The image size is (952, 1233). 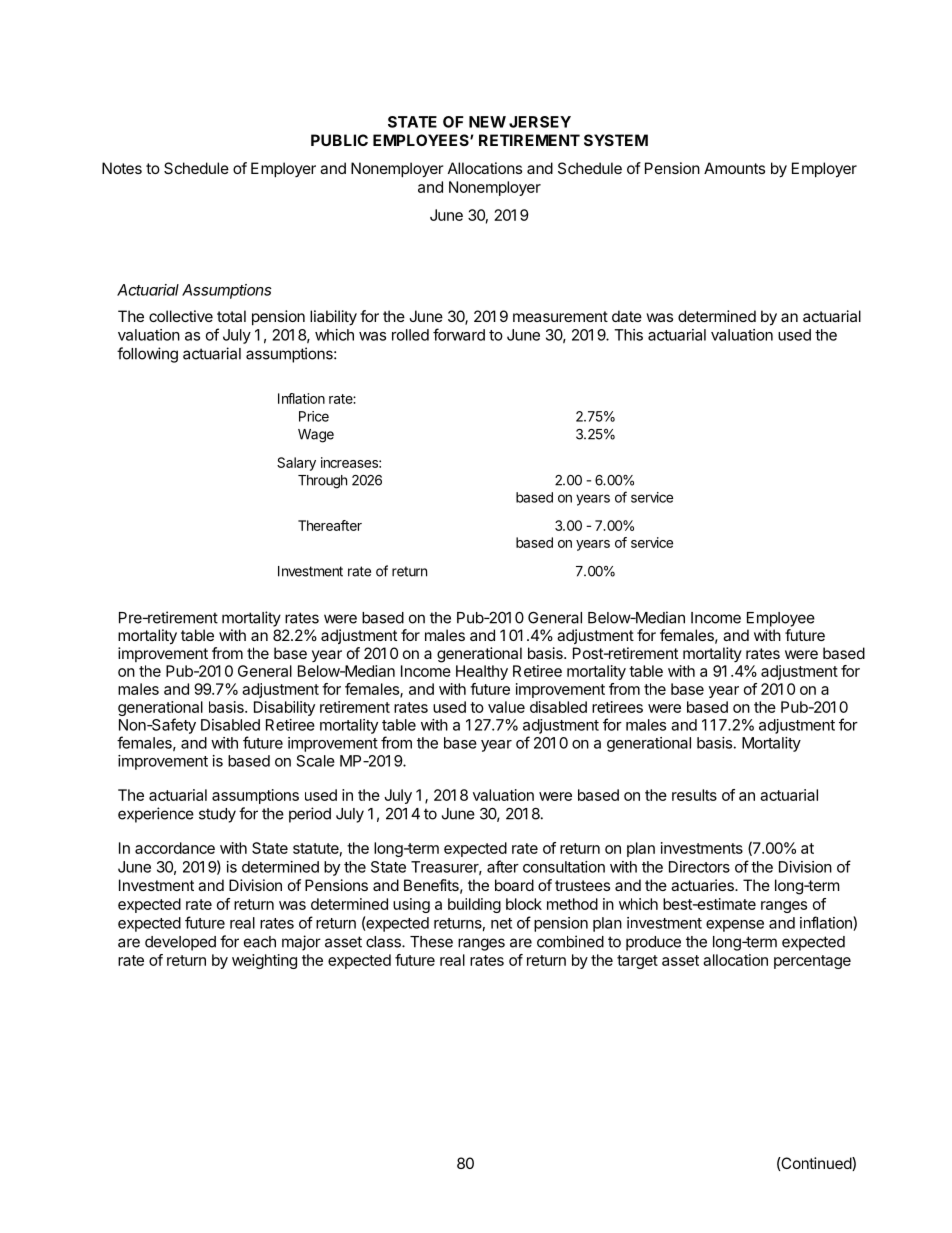 What do you see at coordinates (487, 122) in the document?
I see `NEW` at bounding box center [487, 122].
